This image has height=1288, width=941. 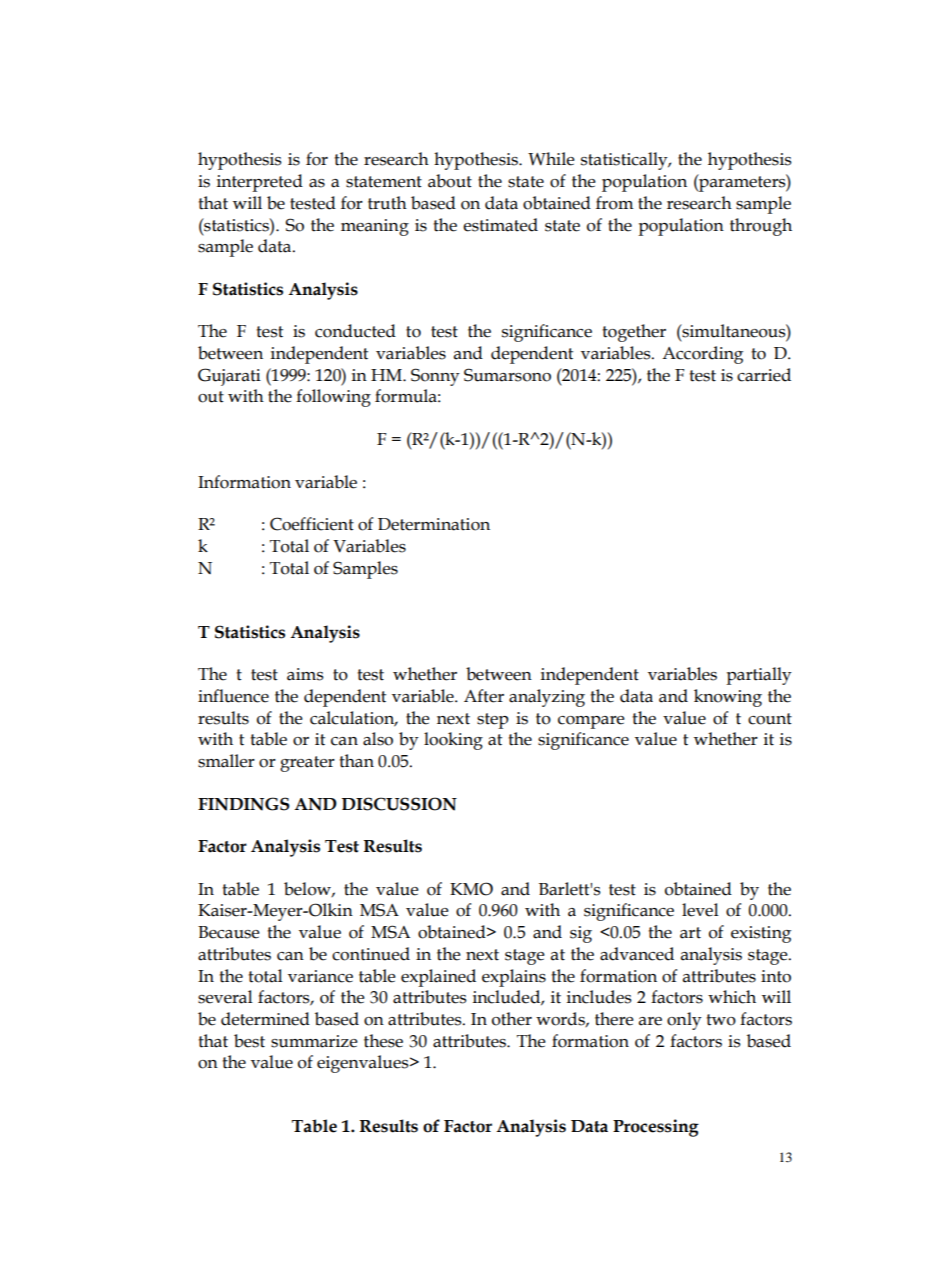 I want to click on estimated, so click(x=500, y=225).
